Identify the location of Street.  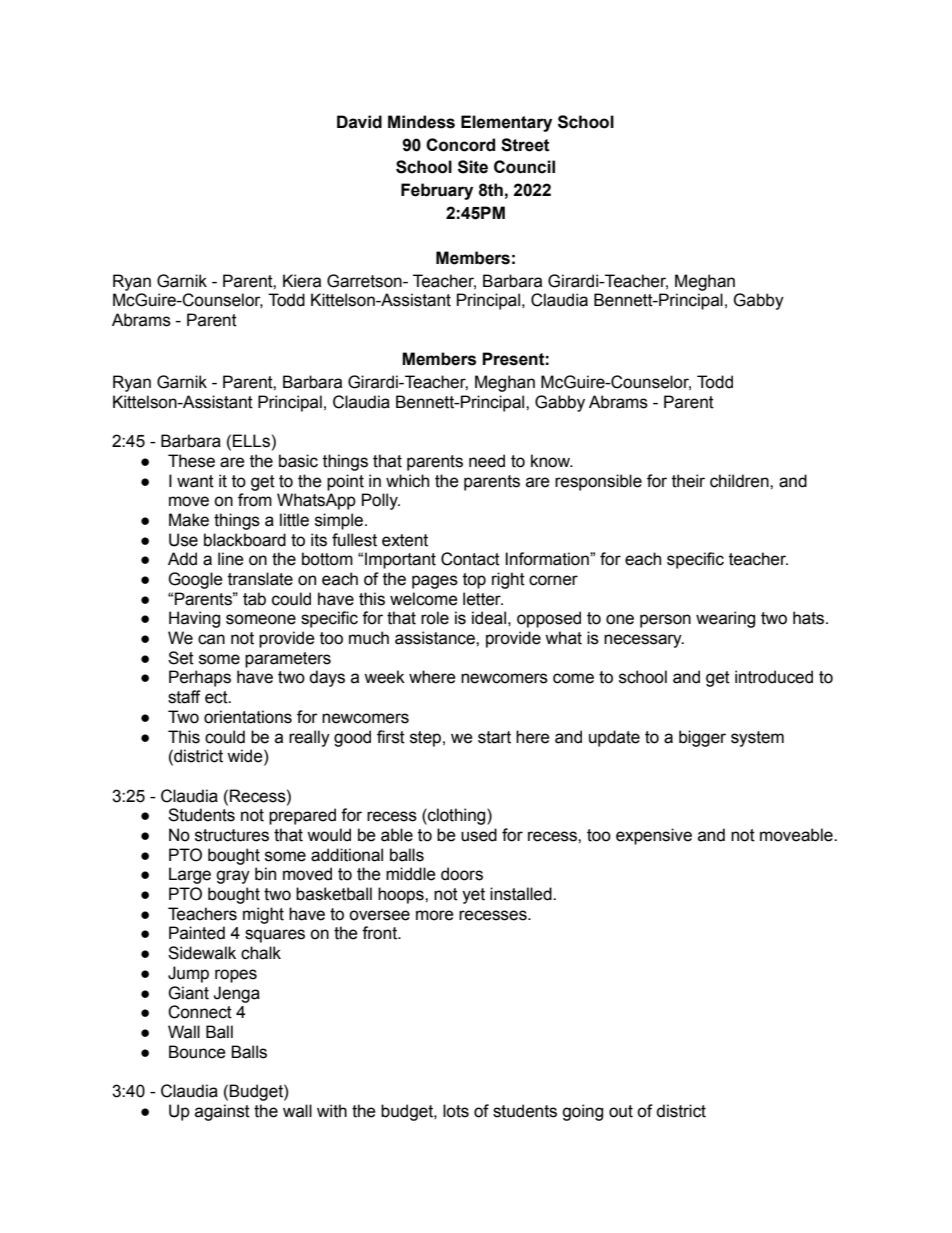
(525, 145).
